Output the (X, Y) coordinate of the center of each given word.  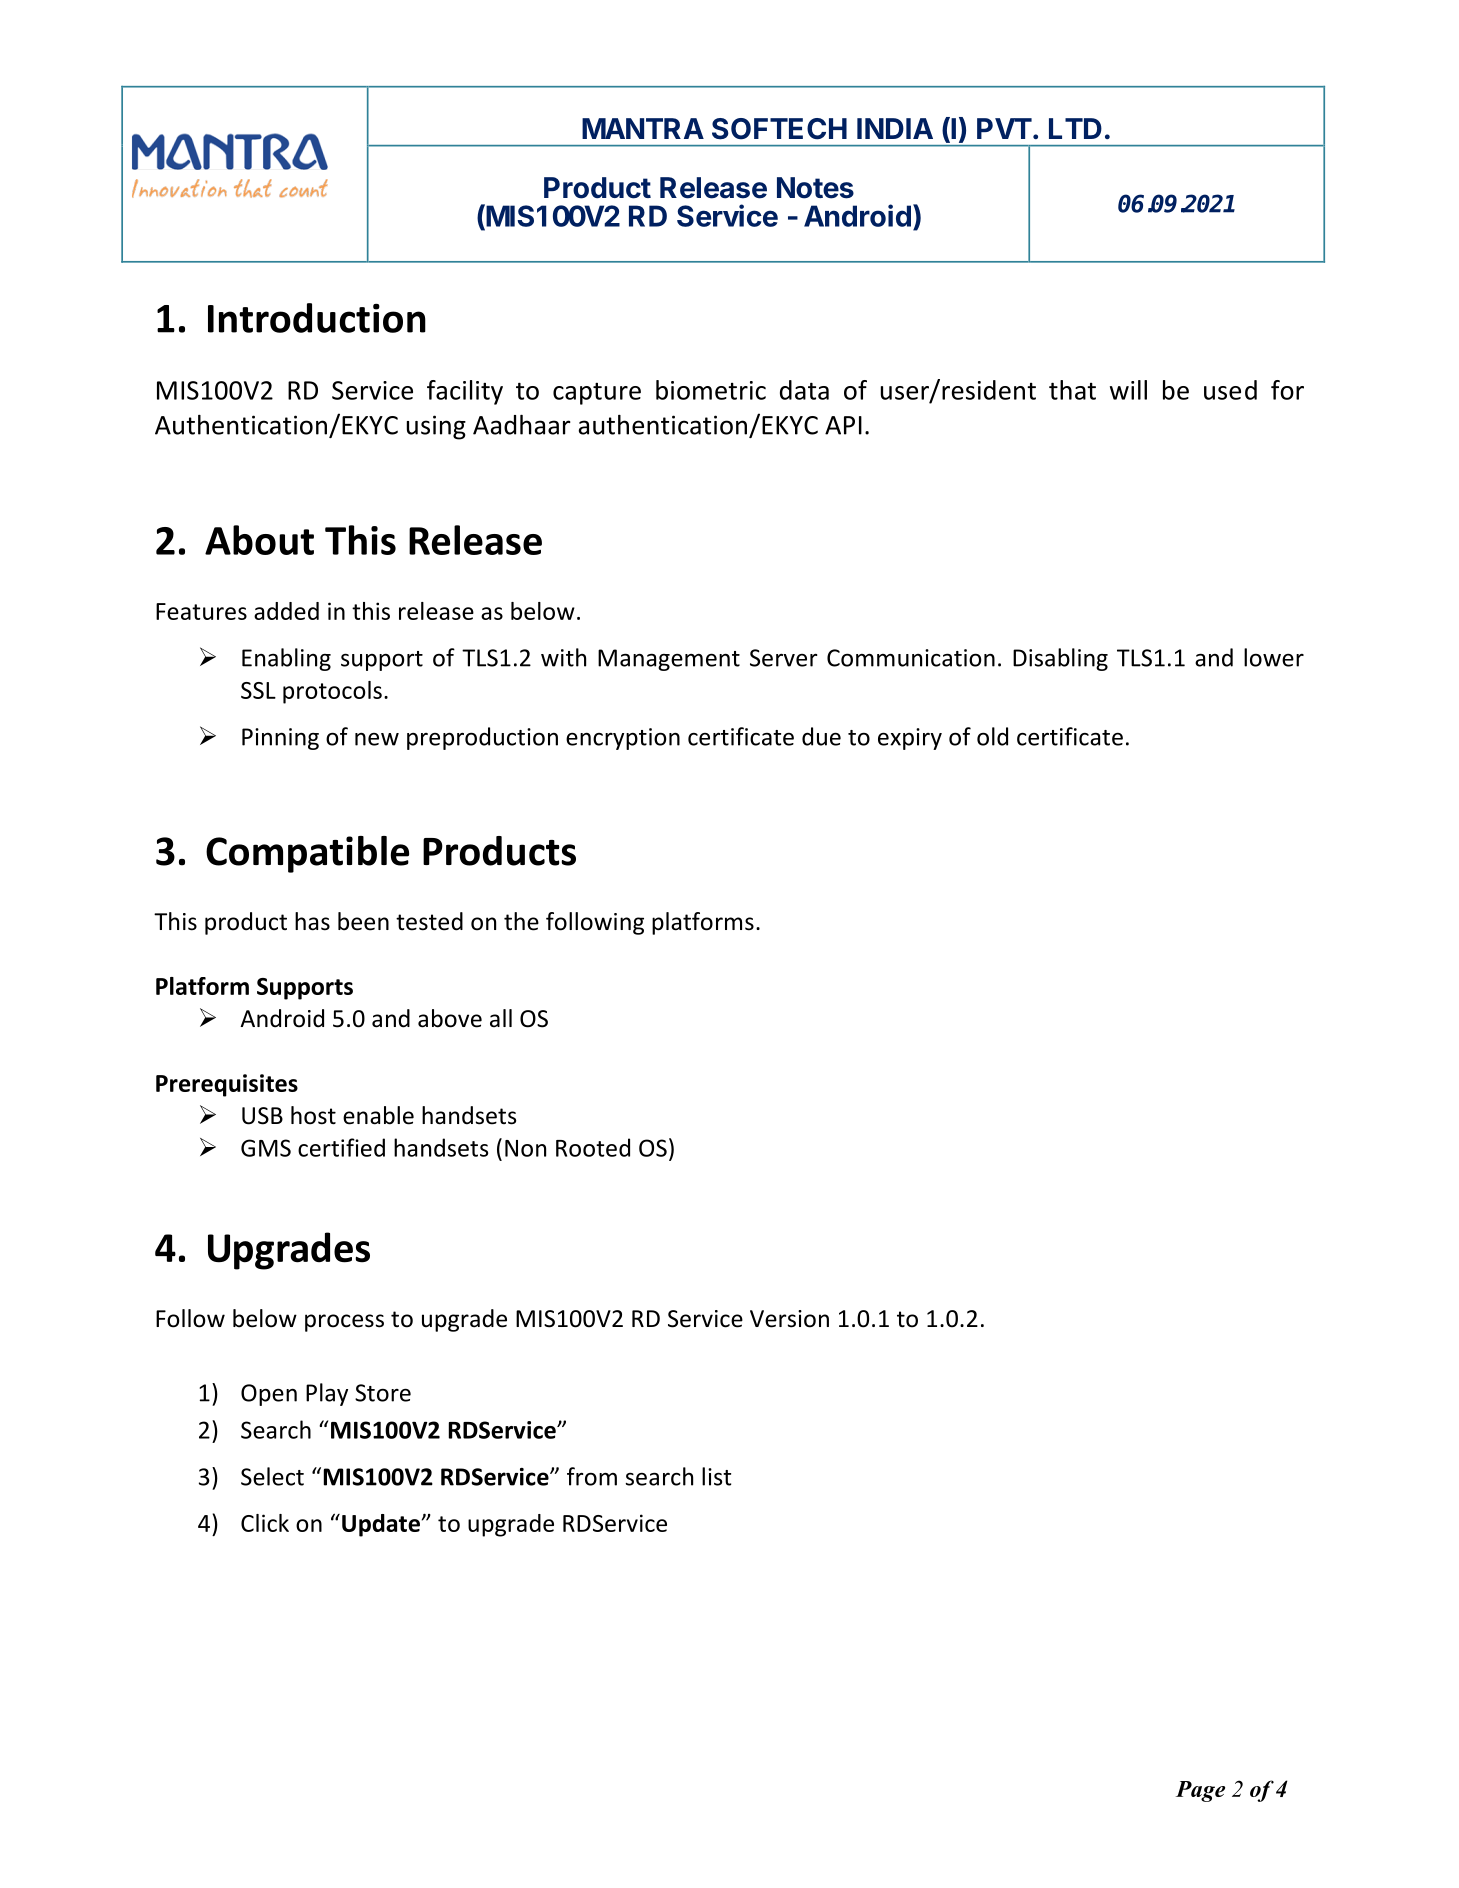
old (992, 736)
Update (381, 1525)
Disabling (1060, 659)
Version (789, 1319)
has (312, 921)
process (344, 1323)
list (716, 1476)
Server (784, 658)
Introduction (317, 318)
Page (1200, 1791)
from (592, 1476)
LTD (1075, 128)
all (501, 1018)
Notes (815, 188)
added (286, 611)
